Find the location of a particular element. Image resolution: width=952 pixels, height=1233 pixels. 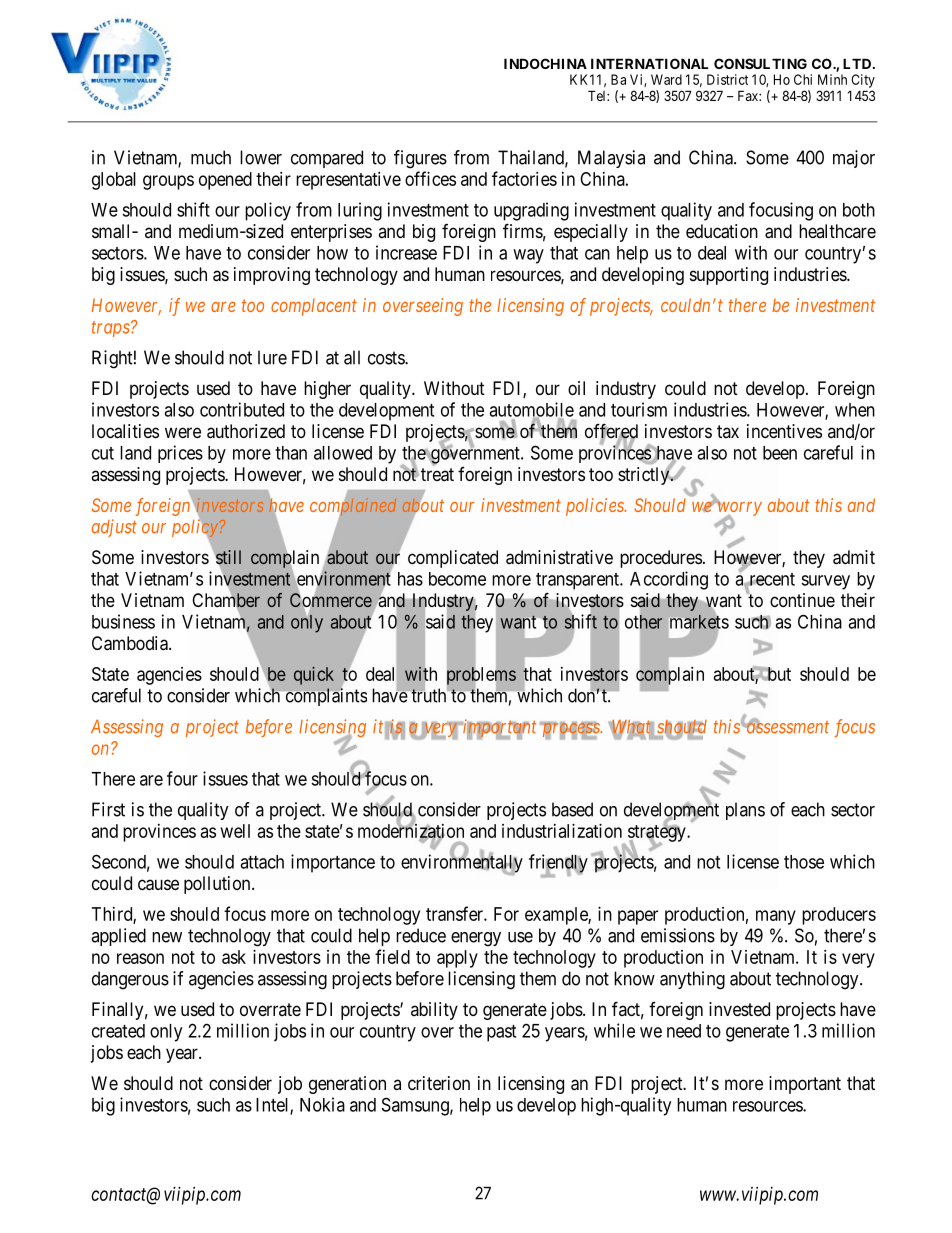

criterion is located at coordinates (439, 1083).
